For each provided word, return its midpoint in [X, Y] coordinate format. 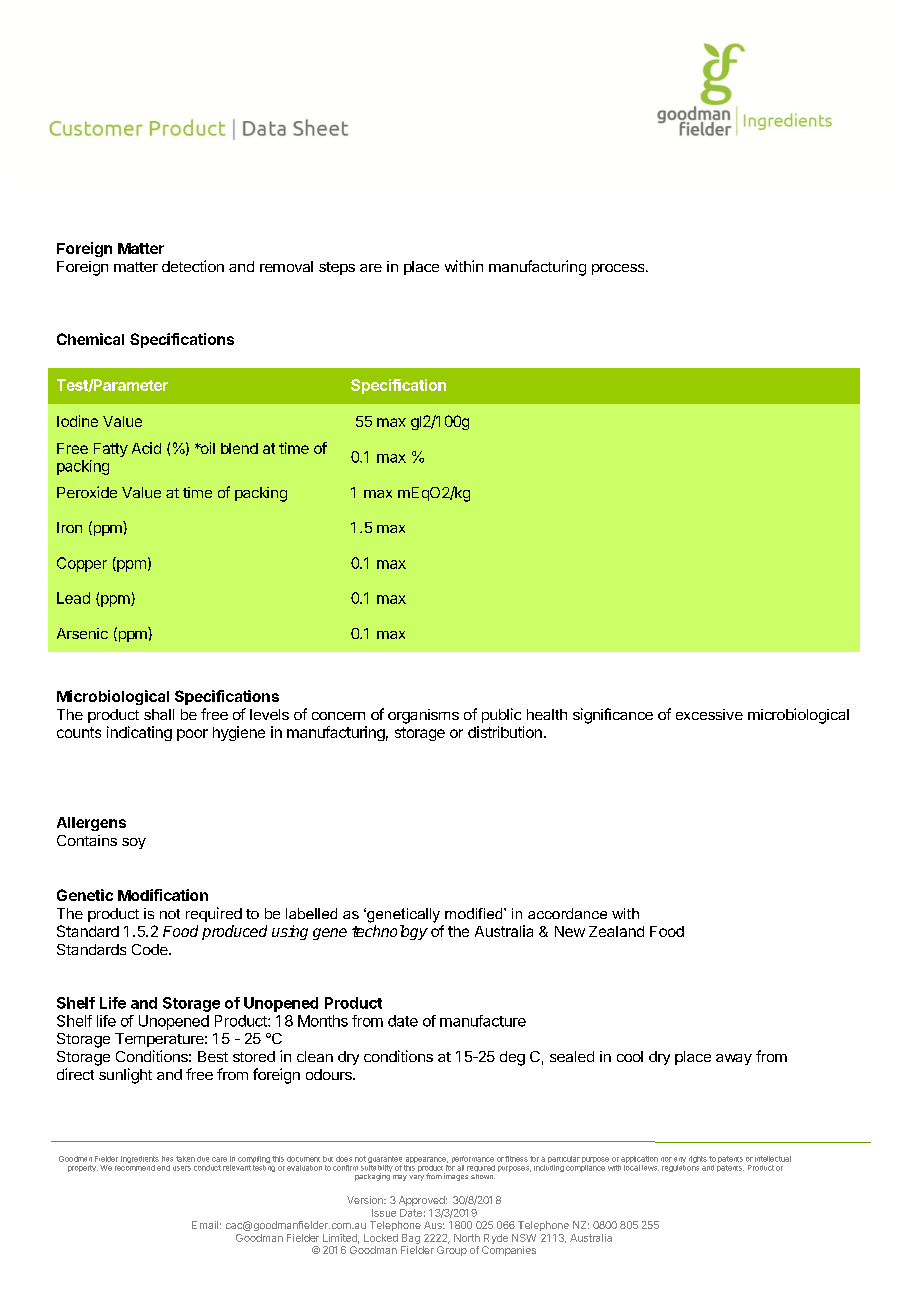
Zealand [616, 931]
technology [390, 932]
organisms [423, 716]
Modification [163, 895]
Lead [73, 598]
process [619, 269]
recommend [135, 1166]
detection [193, 266]
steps [337, 268]
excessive [709, 714]
